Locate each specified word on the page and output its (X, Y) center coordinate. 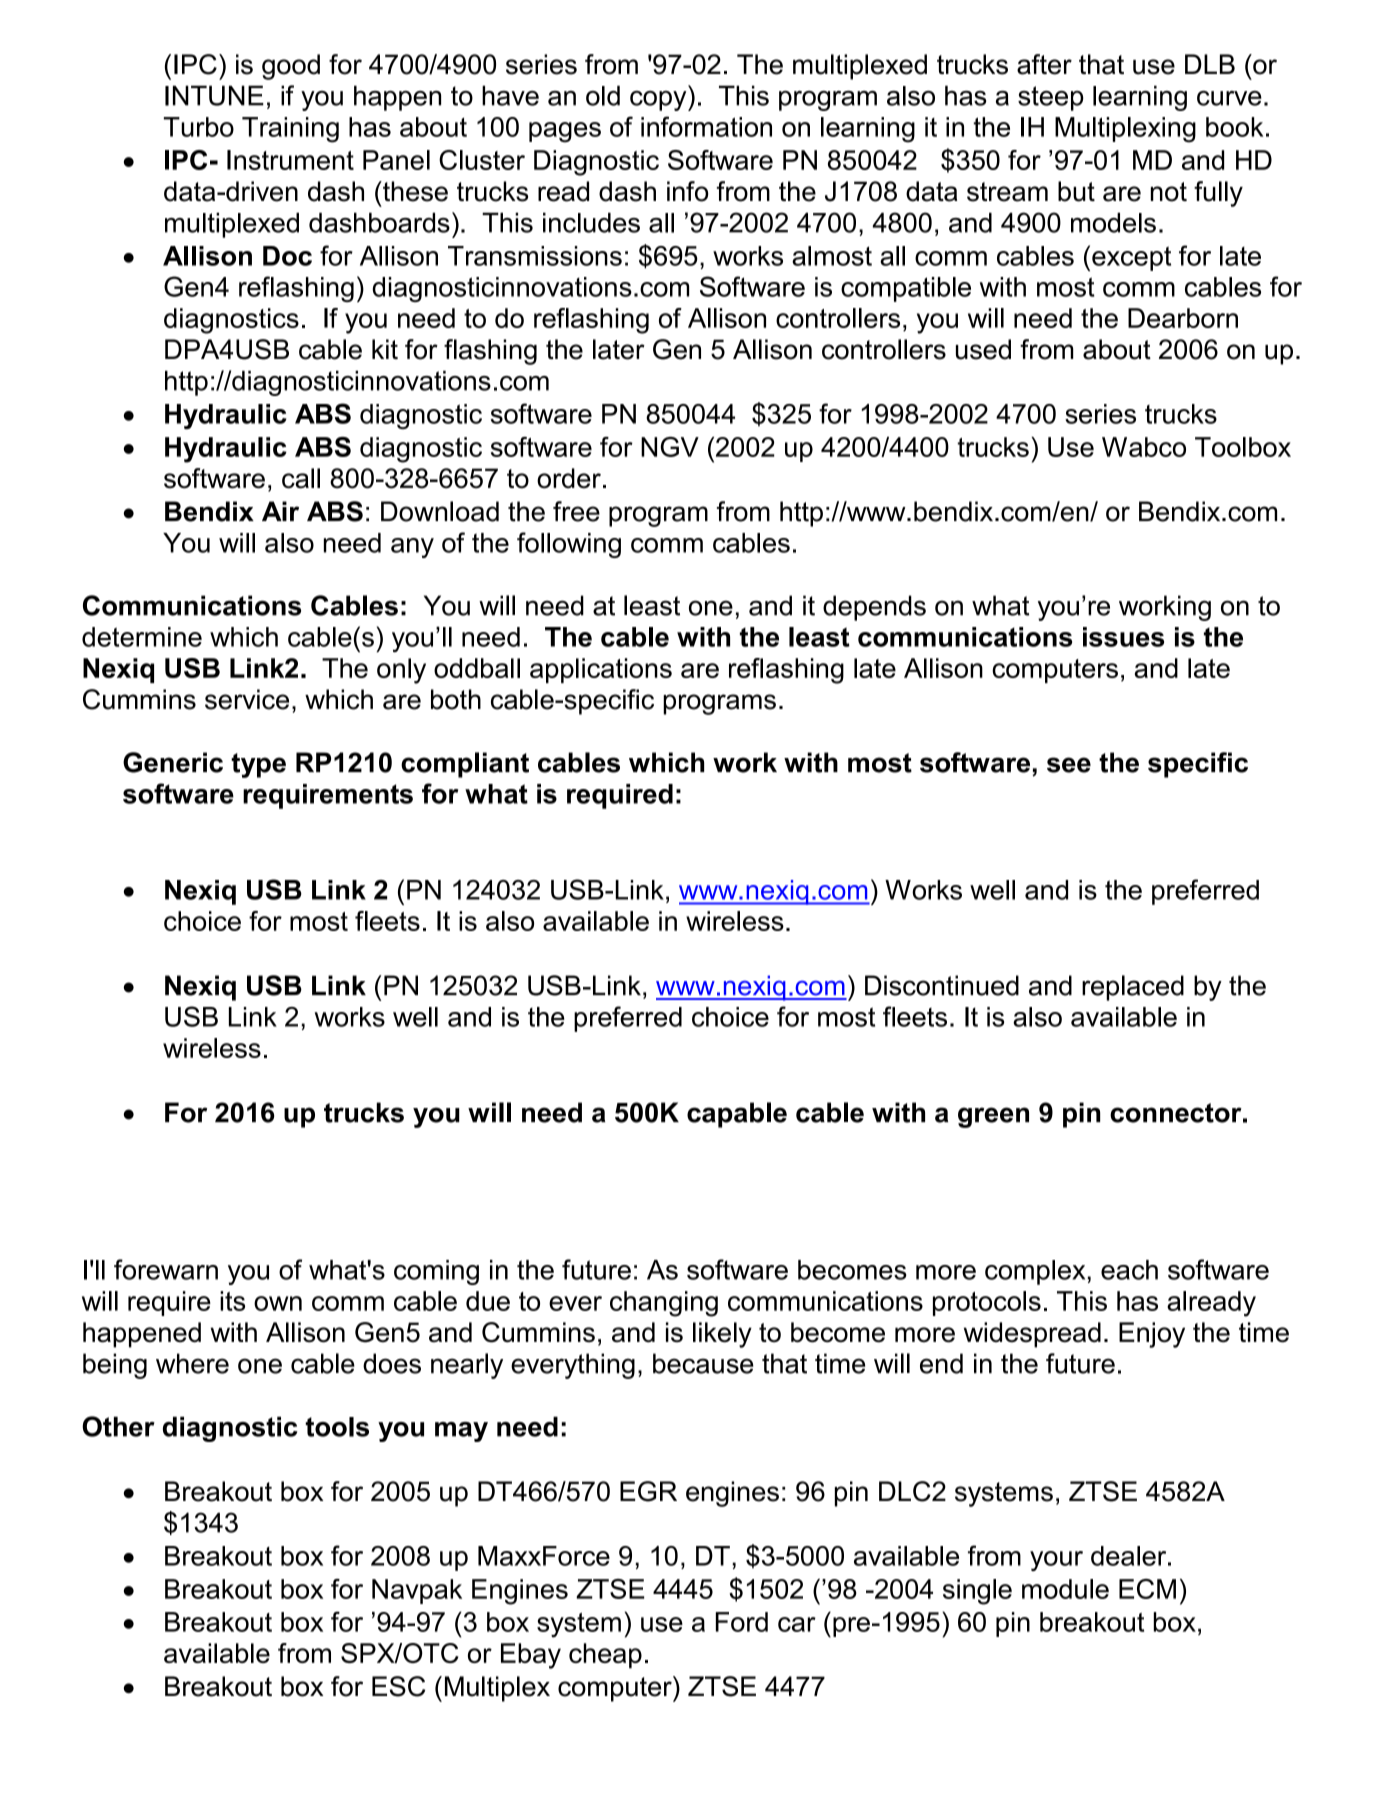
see (1069, 765)
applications (601, 670)
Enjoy (1152, 1335)
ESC (398, 1686)
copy (659, 101)
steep (1051, 98)
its (232, 1301)
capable (737, 1115)
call (301, 478)
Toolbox (1243, 447)
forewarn (166, 1269)
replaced (1133, 988)
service (247, 699)
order (569, 478)
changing (664, 1304)
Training (290, 130)
